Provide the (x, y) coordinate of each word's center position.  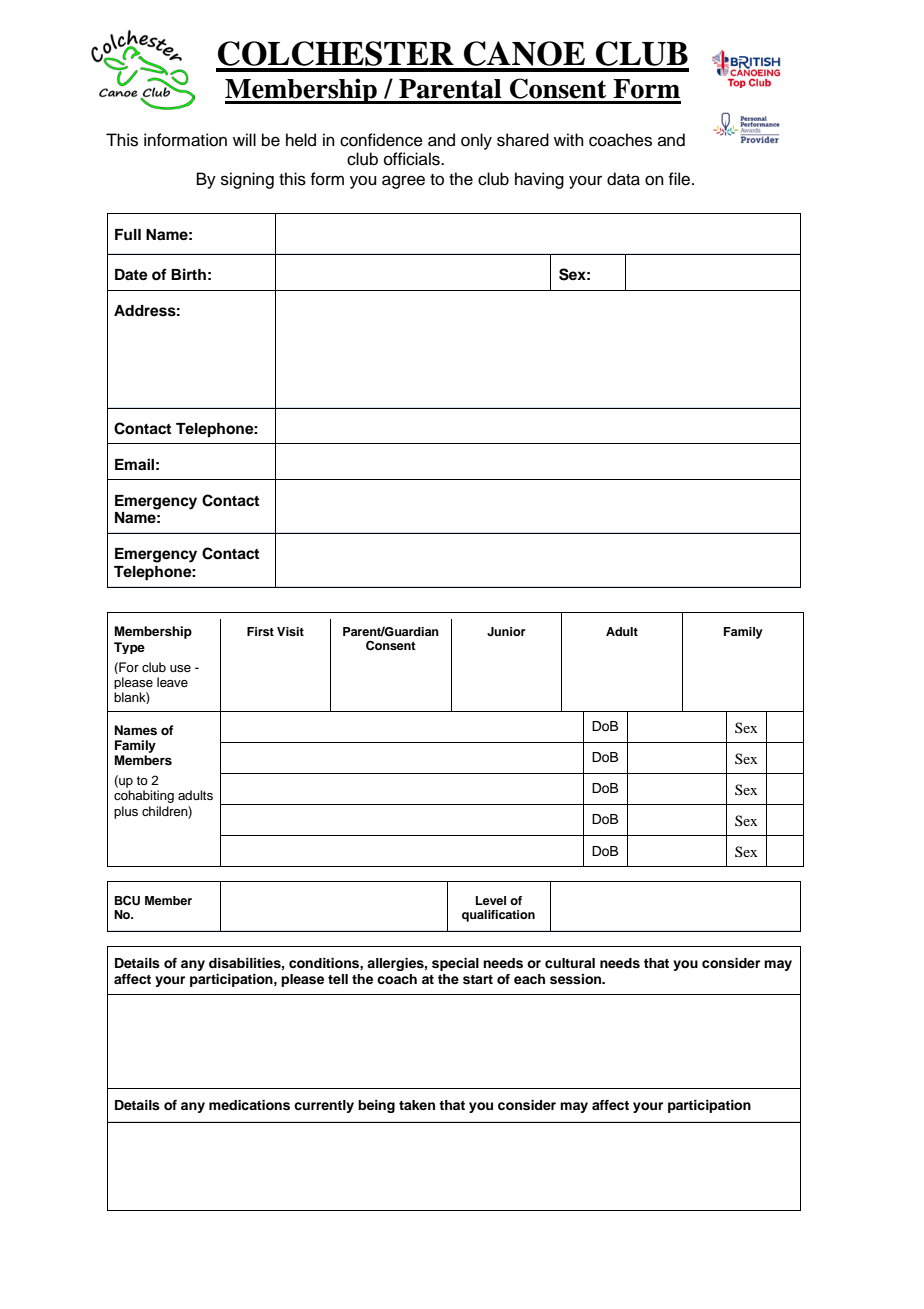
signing (247, 180)
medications (249, 1105)
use (180, 668)
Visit (290, 631)
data (623, 179)
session (577, 979)
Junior (506, 632)
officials (413, 159)
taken (417, 1105)
